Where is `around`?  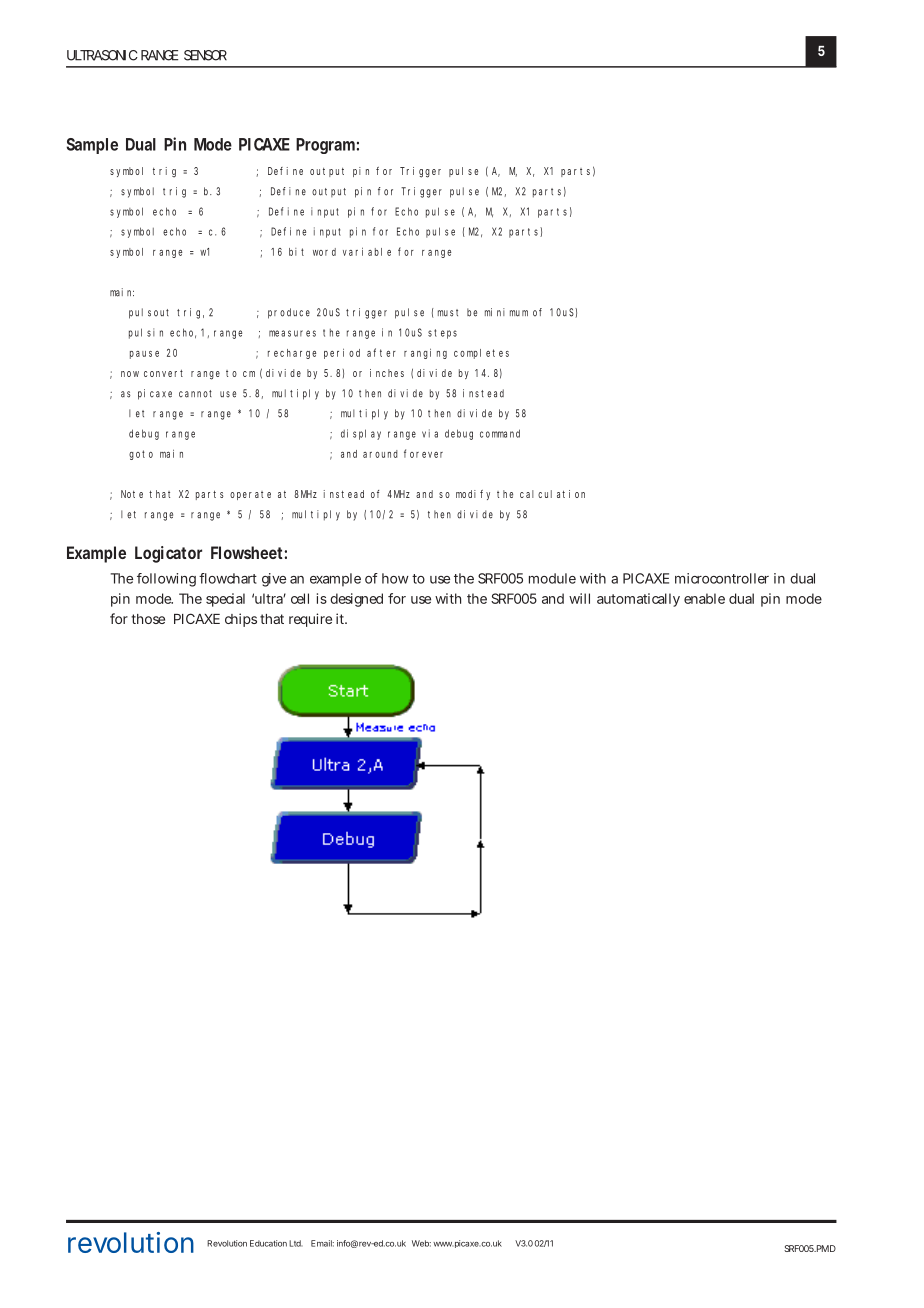 around is located at coordinates (380, 454).
